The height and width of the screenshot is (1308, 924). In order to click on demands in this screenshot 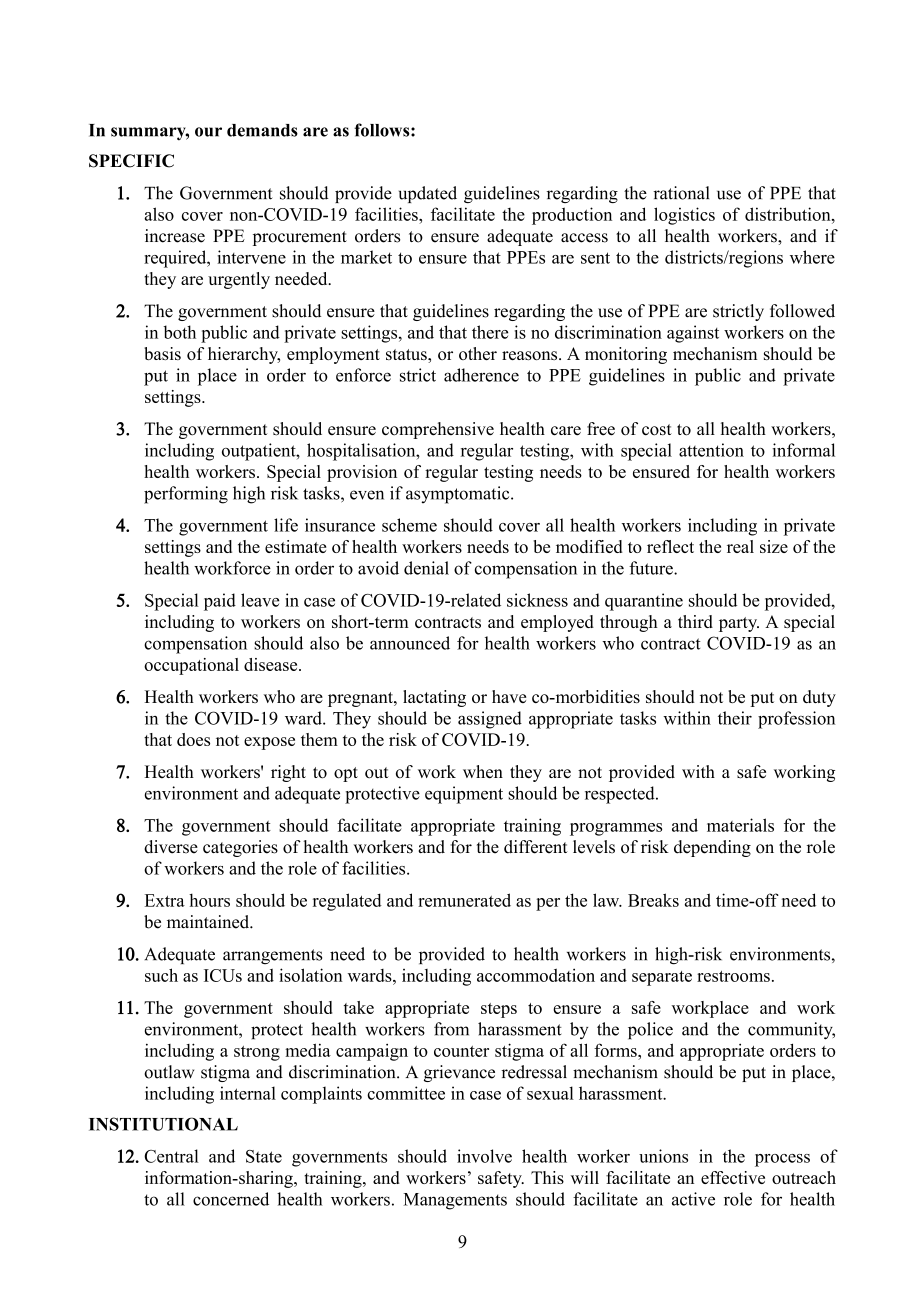, I will do `click(262, 130)`.
